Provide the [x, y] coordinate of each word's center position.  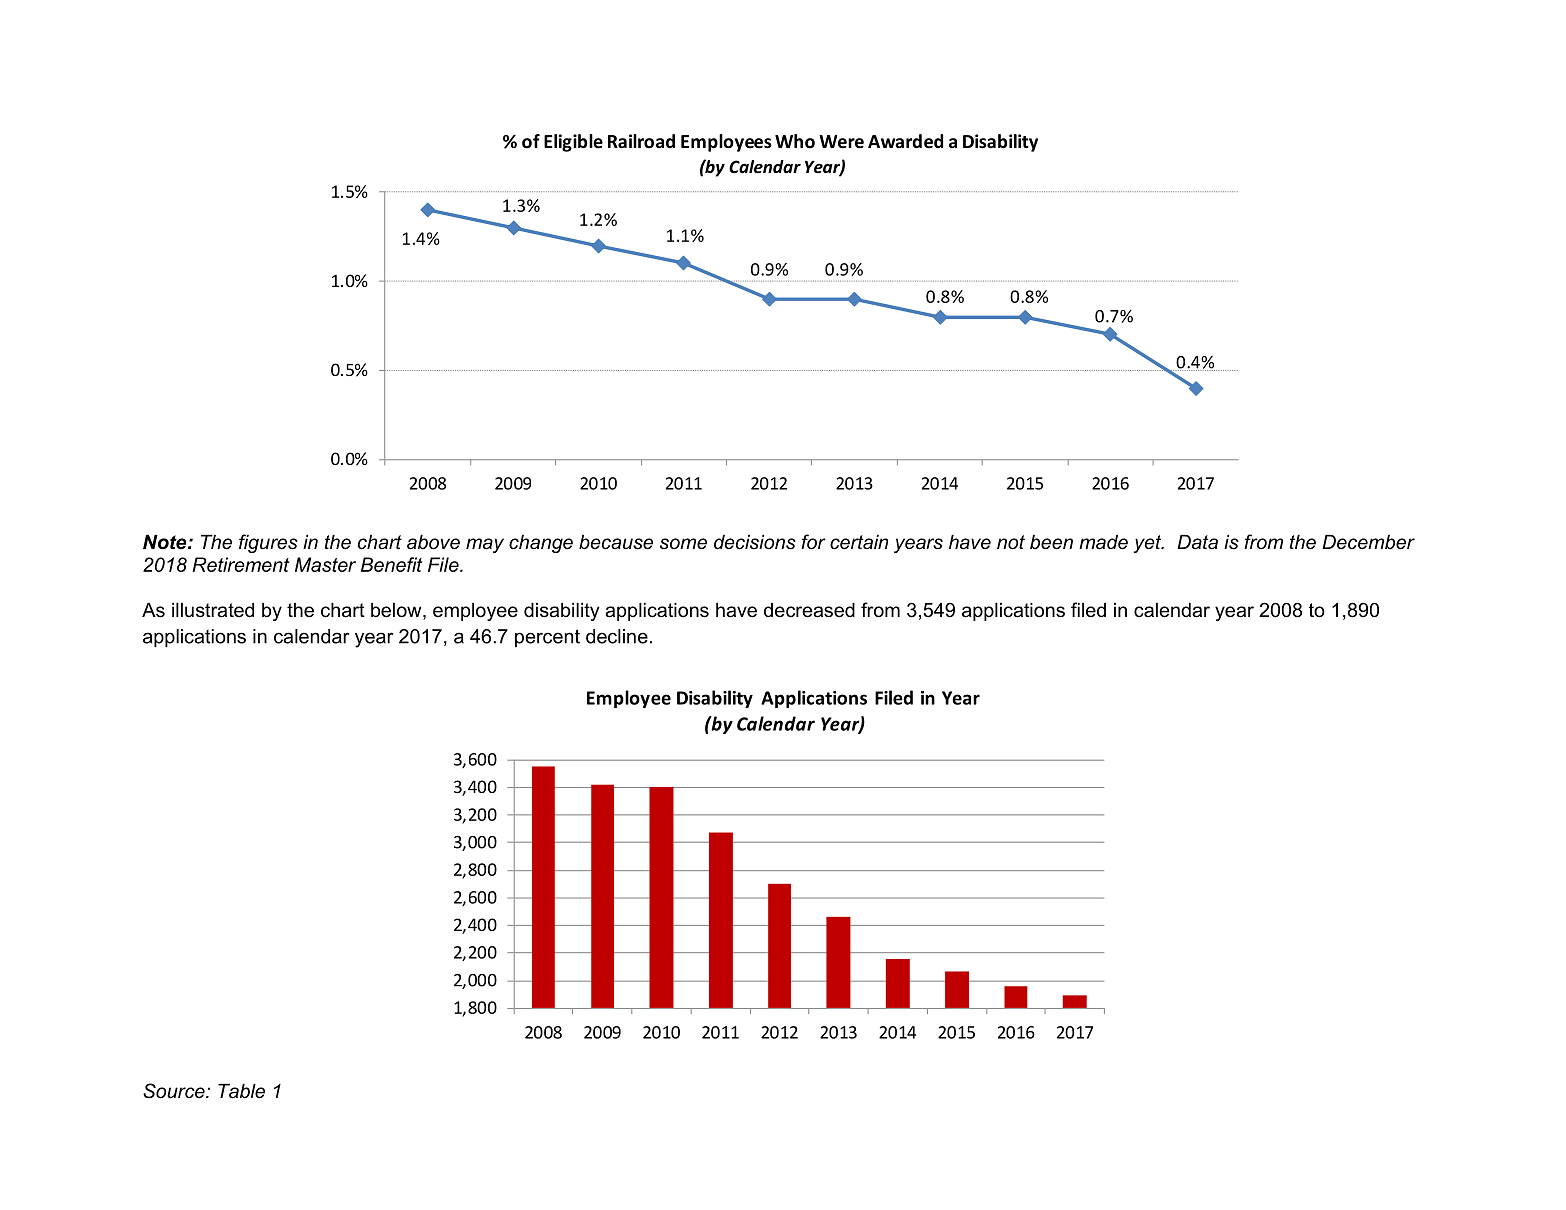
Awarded [905, 141]
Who [795, 141]
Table [241, 1091]
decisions [755, 542]
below [397, 611]
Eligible [573, 143]
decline [617, 636]
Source [175, 1091]
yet [1148, 544]
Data [1197, 542]
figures [268, 543]
